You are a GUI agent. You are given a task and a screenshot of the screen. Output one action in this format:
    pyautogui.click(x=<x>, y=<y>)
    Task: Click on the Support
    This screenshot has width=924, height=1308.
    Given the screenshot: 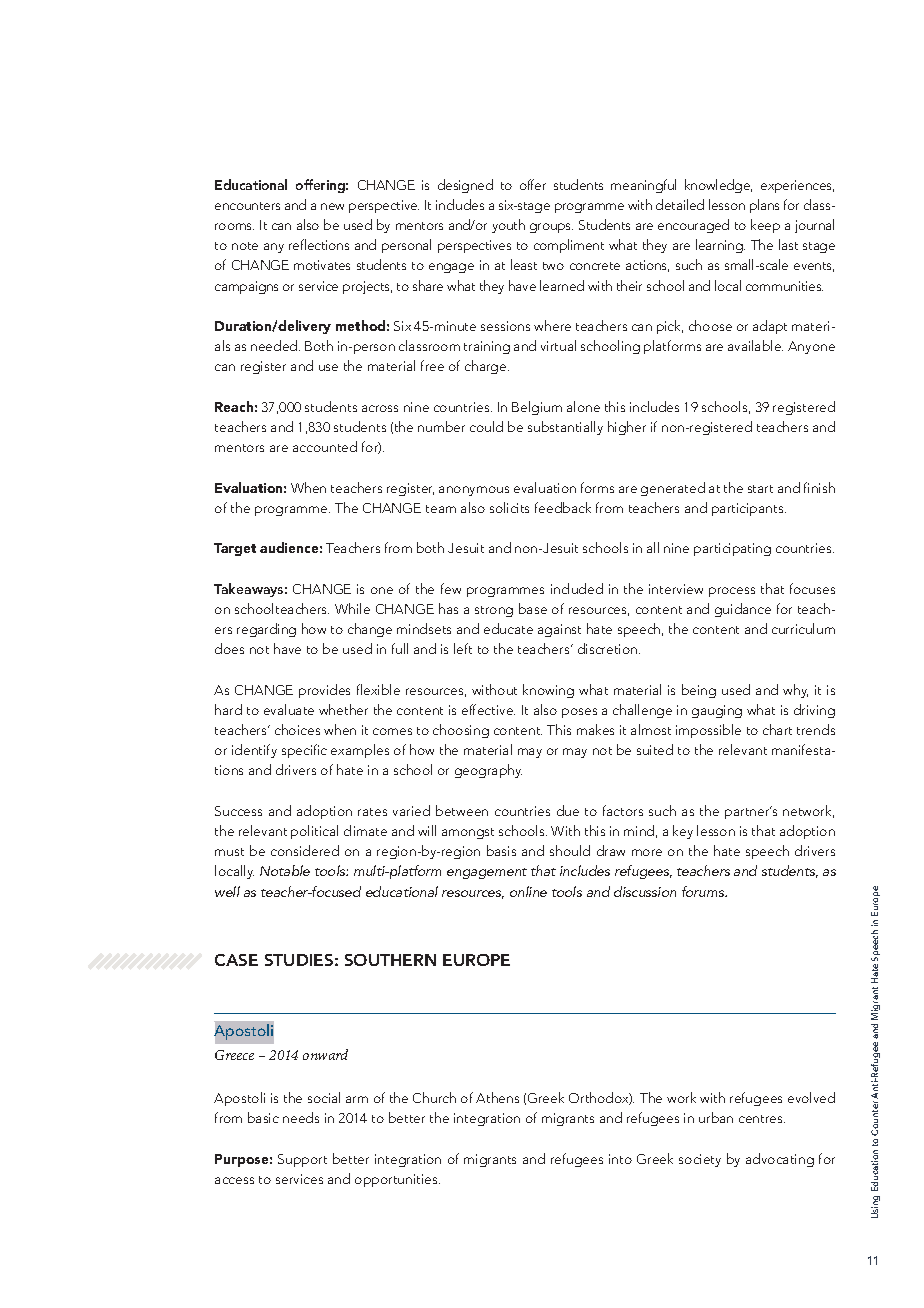 What is the action you would take?
    pyautogui.click(x=302, y=1160)
